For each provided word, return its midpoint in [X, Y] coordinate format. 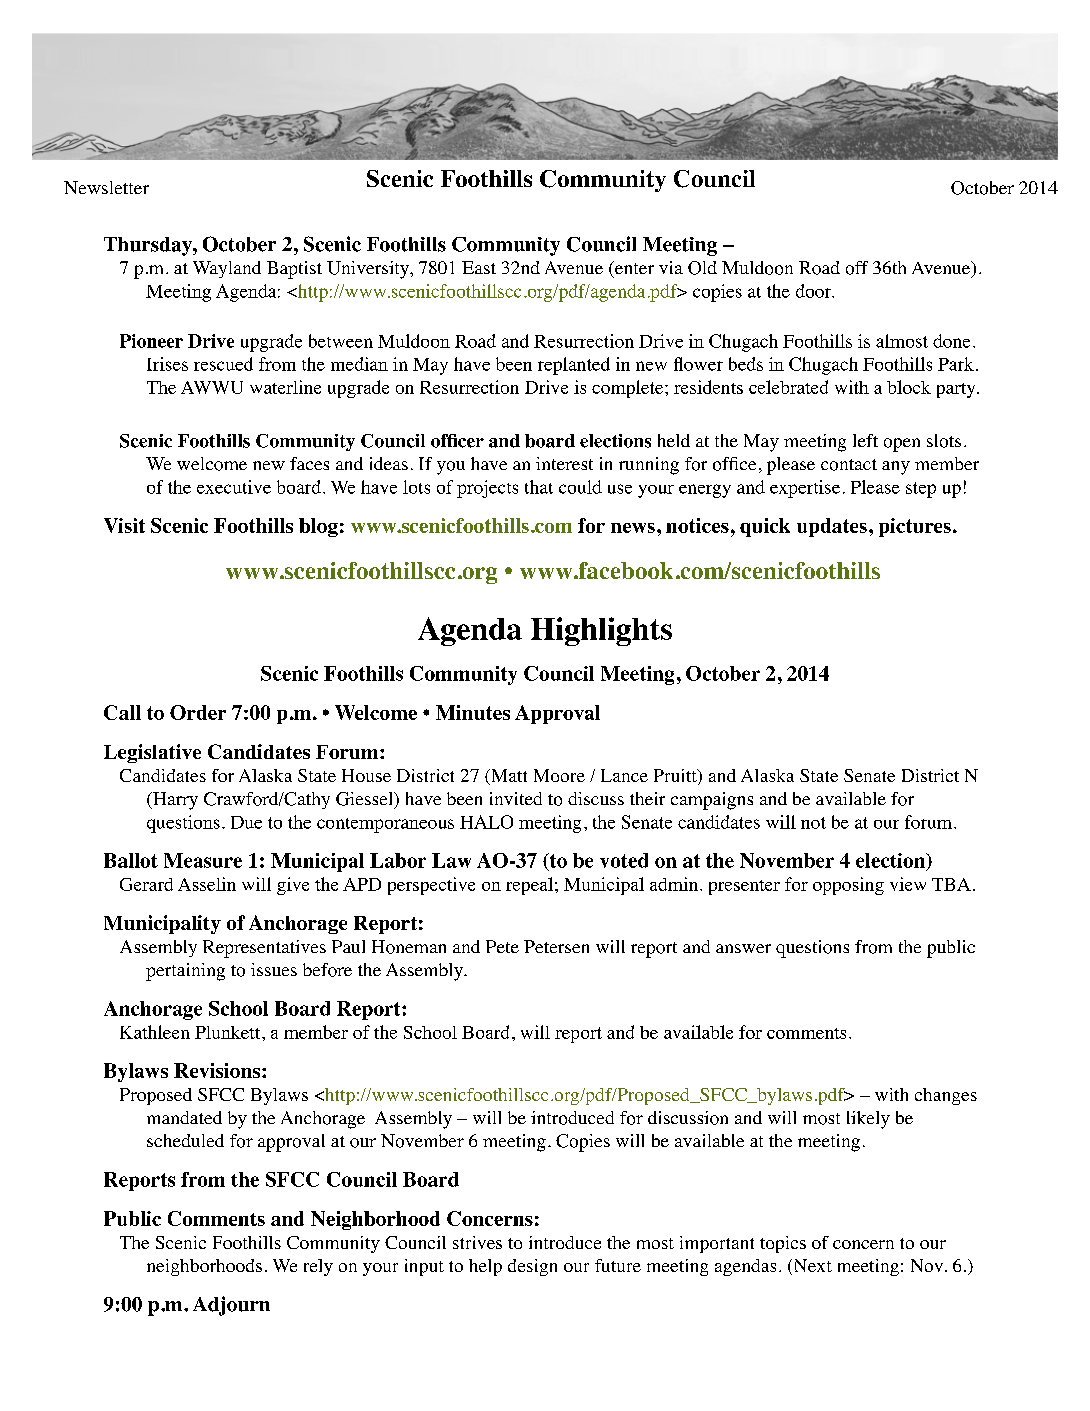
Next [811, 1267]
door [815, 291]
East [479, 267]
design [532, 1267]
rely [318, 1267]
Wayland [227, 269]
